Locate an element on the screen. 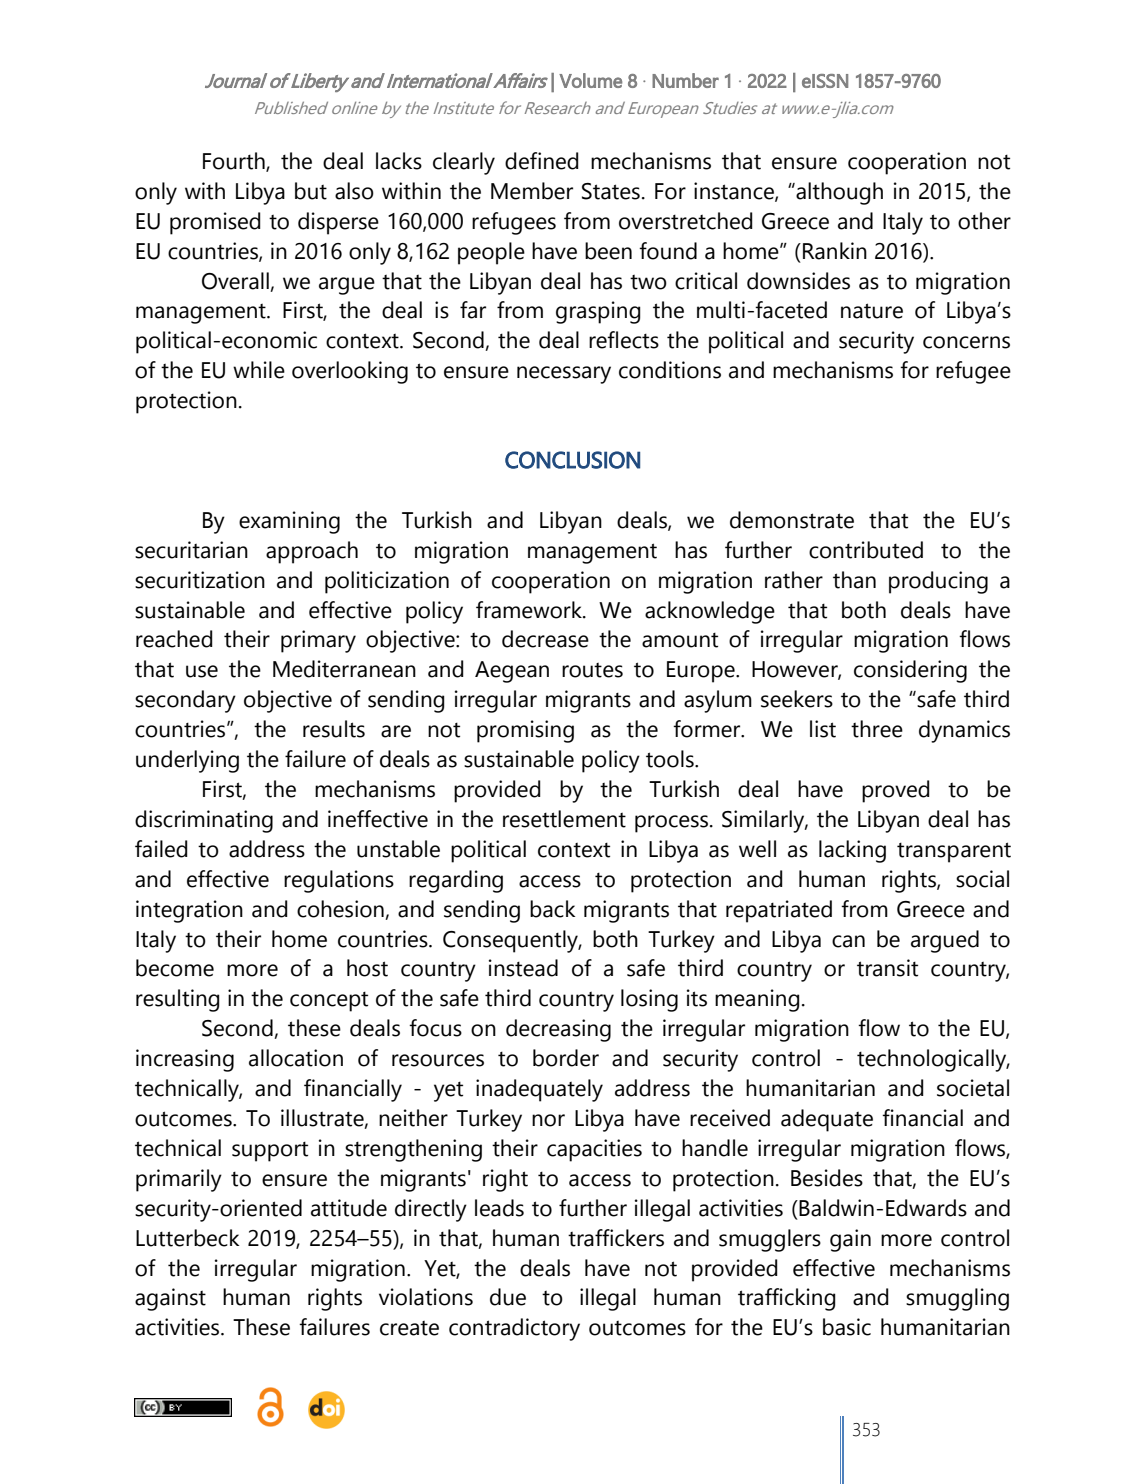  Fourth is located at coordinates (235, 162).
